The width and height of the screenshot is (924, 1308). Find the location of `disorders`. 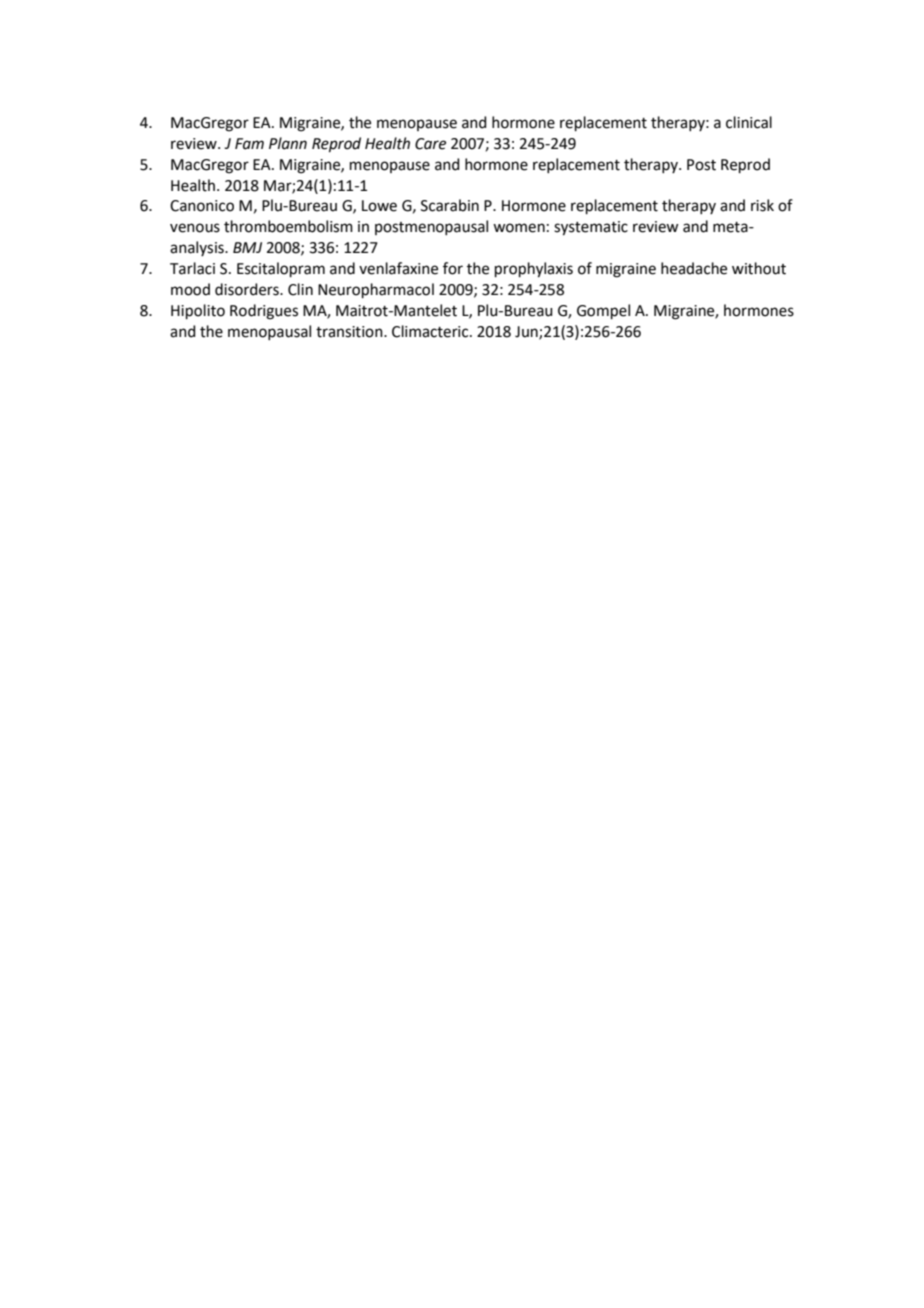

disorders is located at coordinates (248, 289).
